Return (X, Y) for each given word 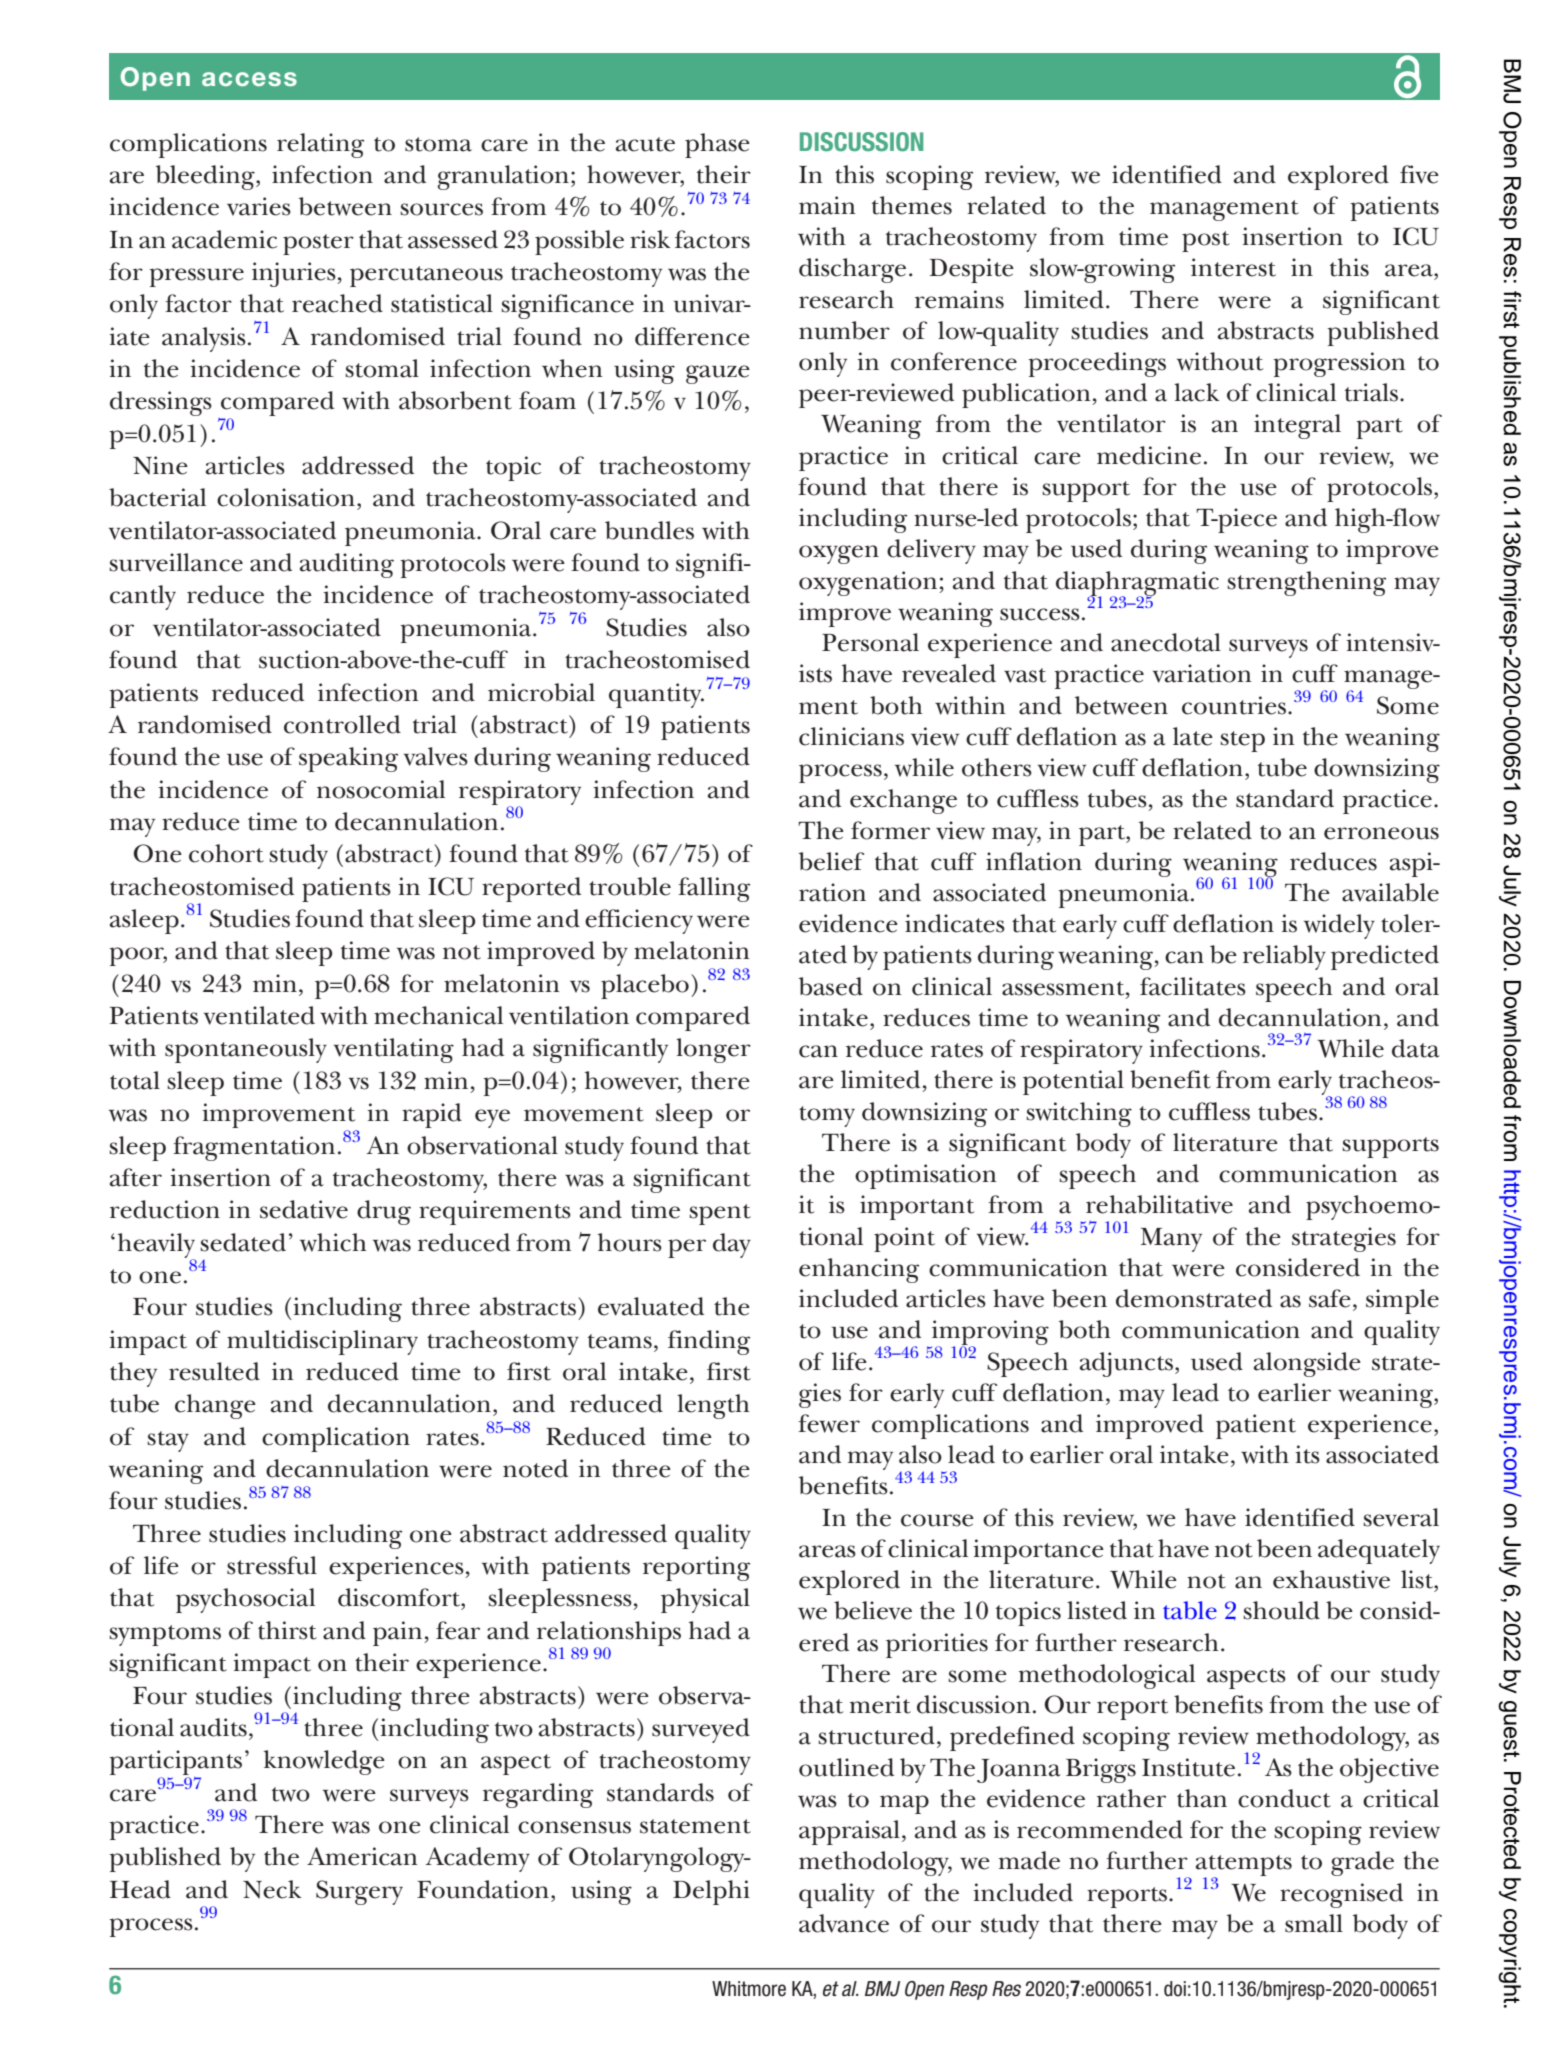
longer (713, 1050)
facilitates (1193, 986)
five (1419, 174)
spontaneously (246, 1050)
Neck (272, 1889)
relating (320, 145)
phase (717, 145)
